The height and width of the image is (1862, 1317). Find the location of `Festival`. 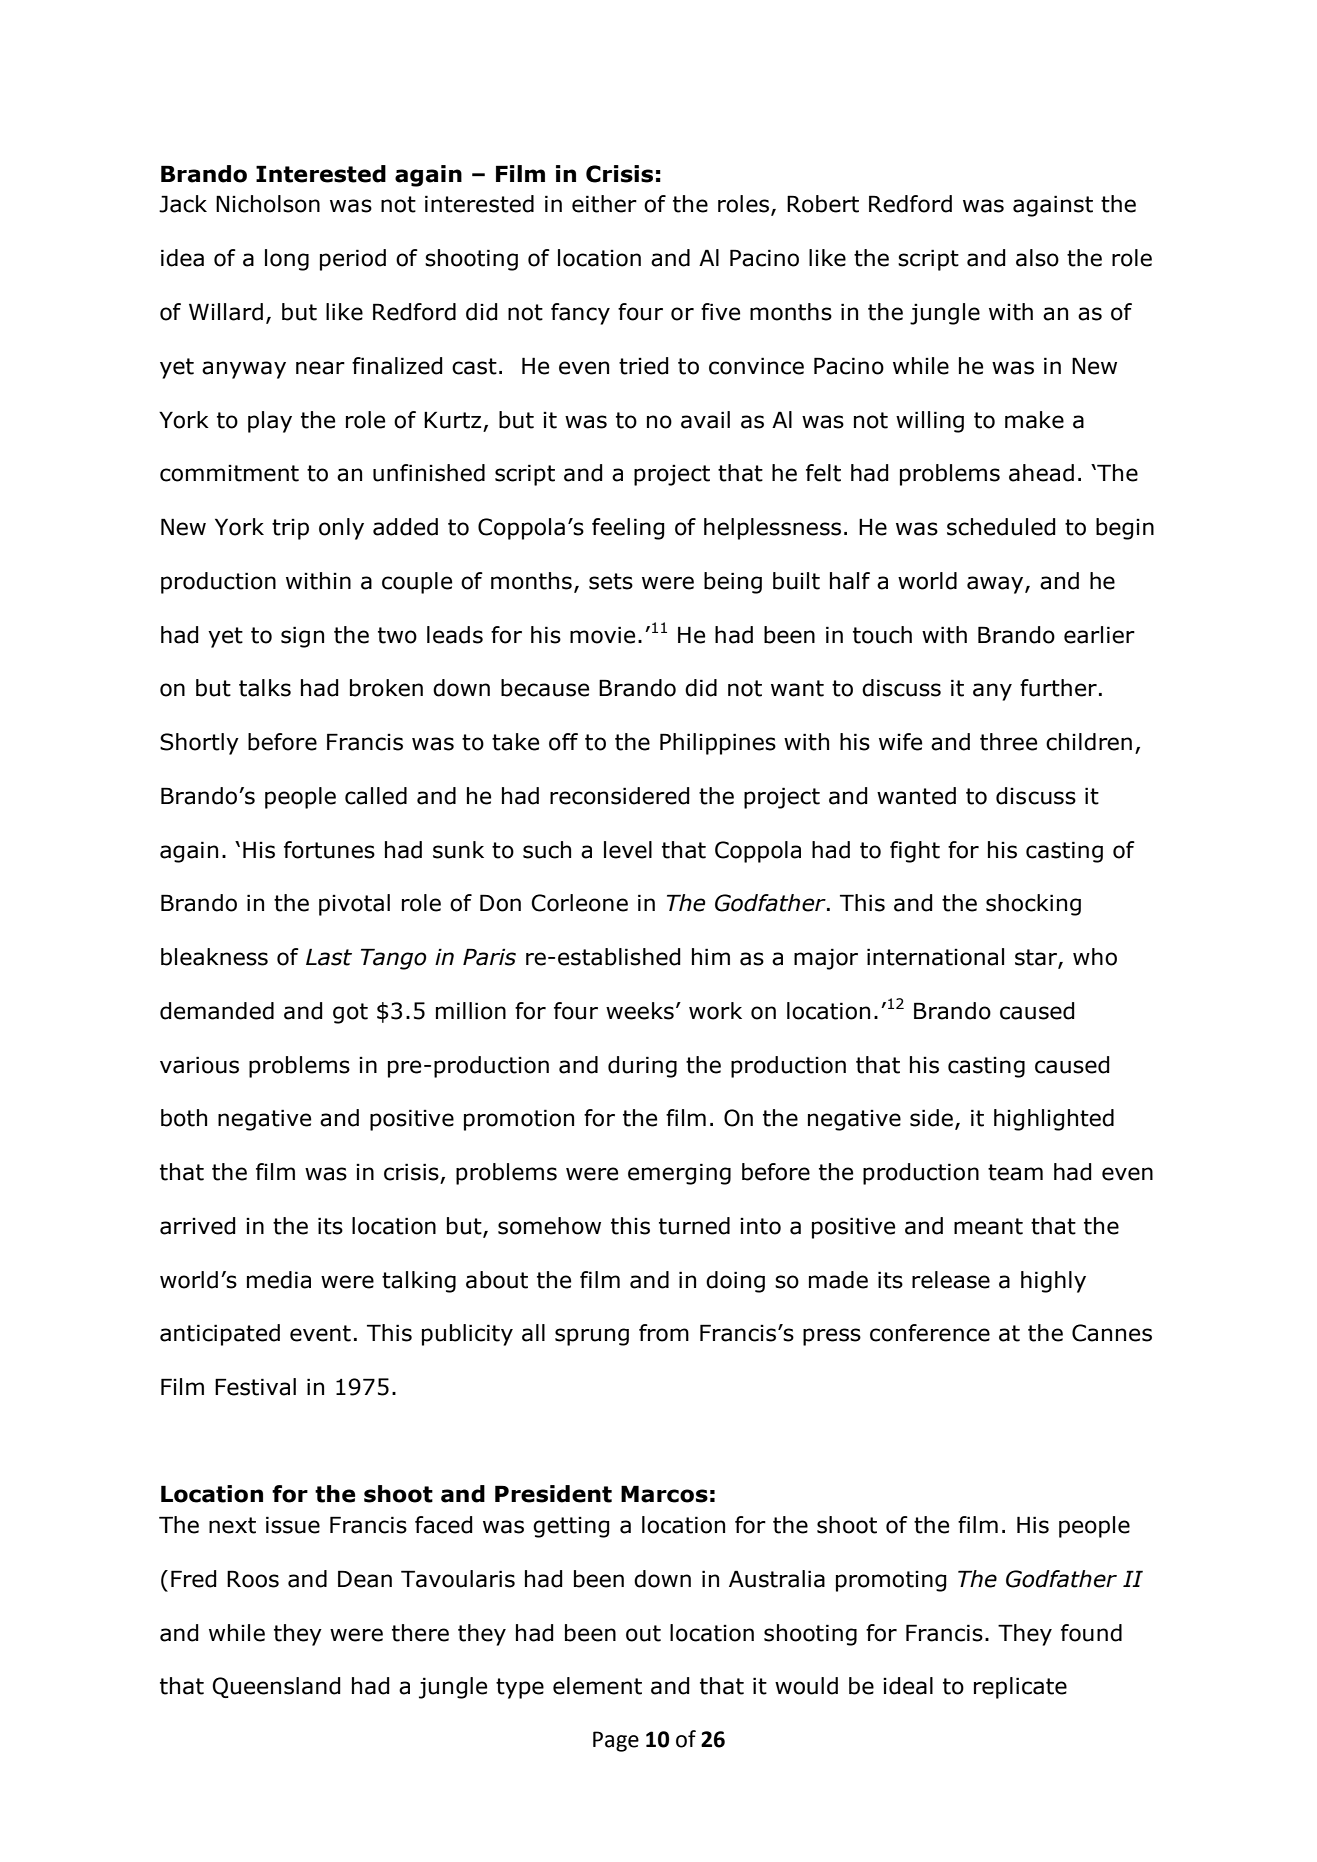

Festival is located at coordinates (255, 1387).
